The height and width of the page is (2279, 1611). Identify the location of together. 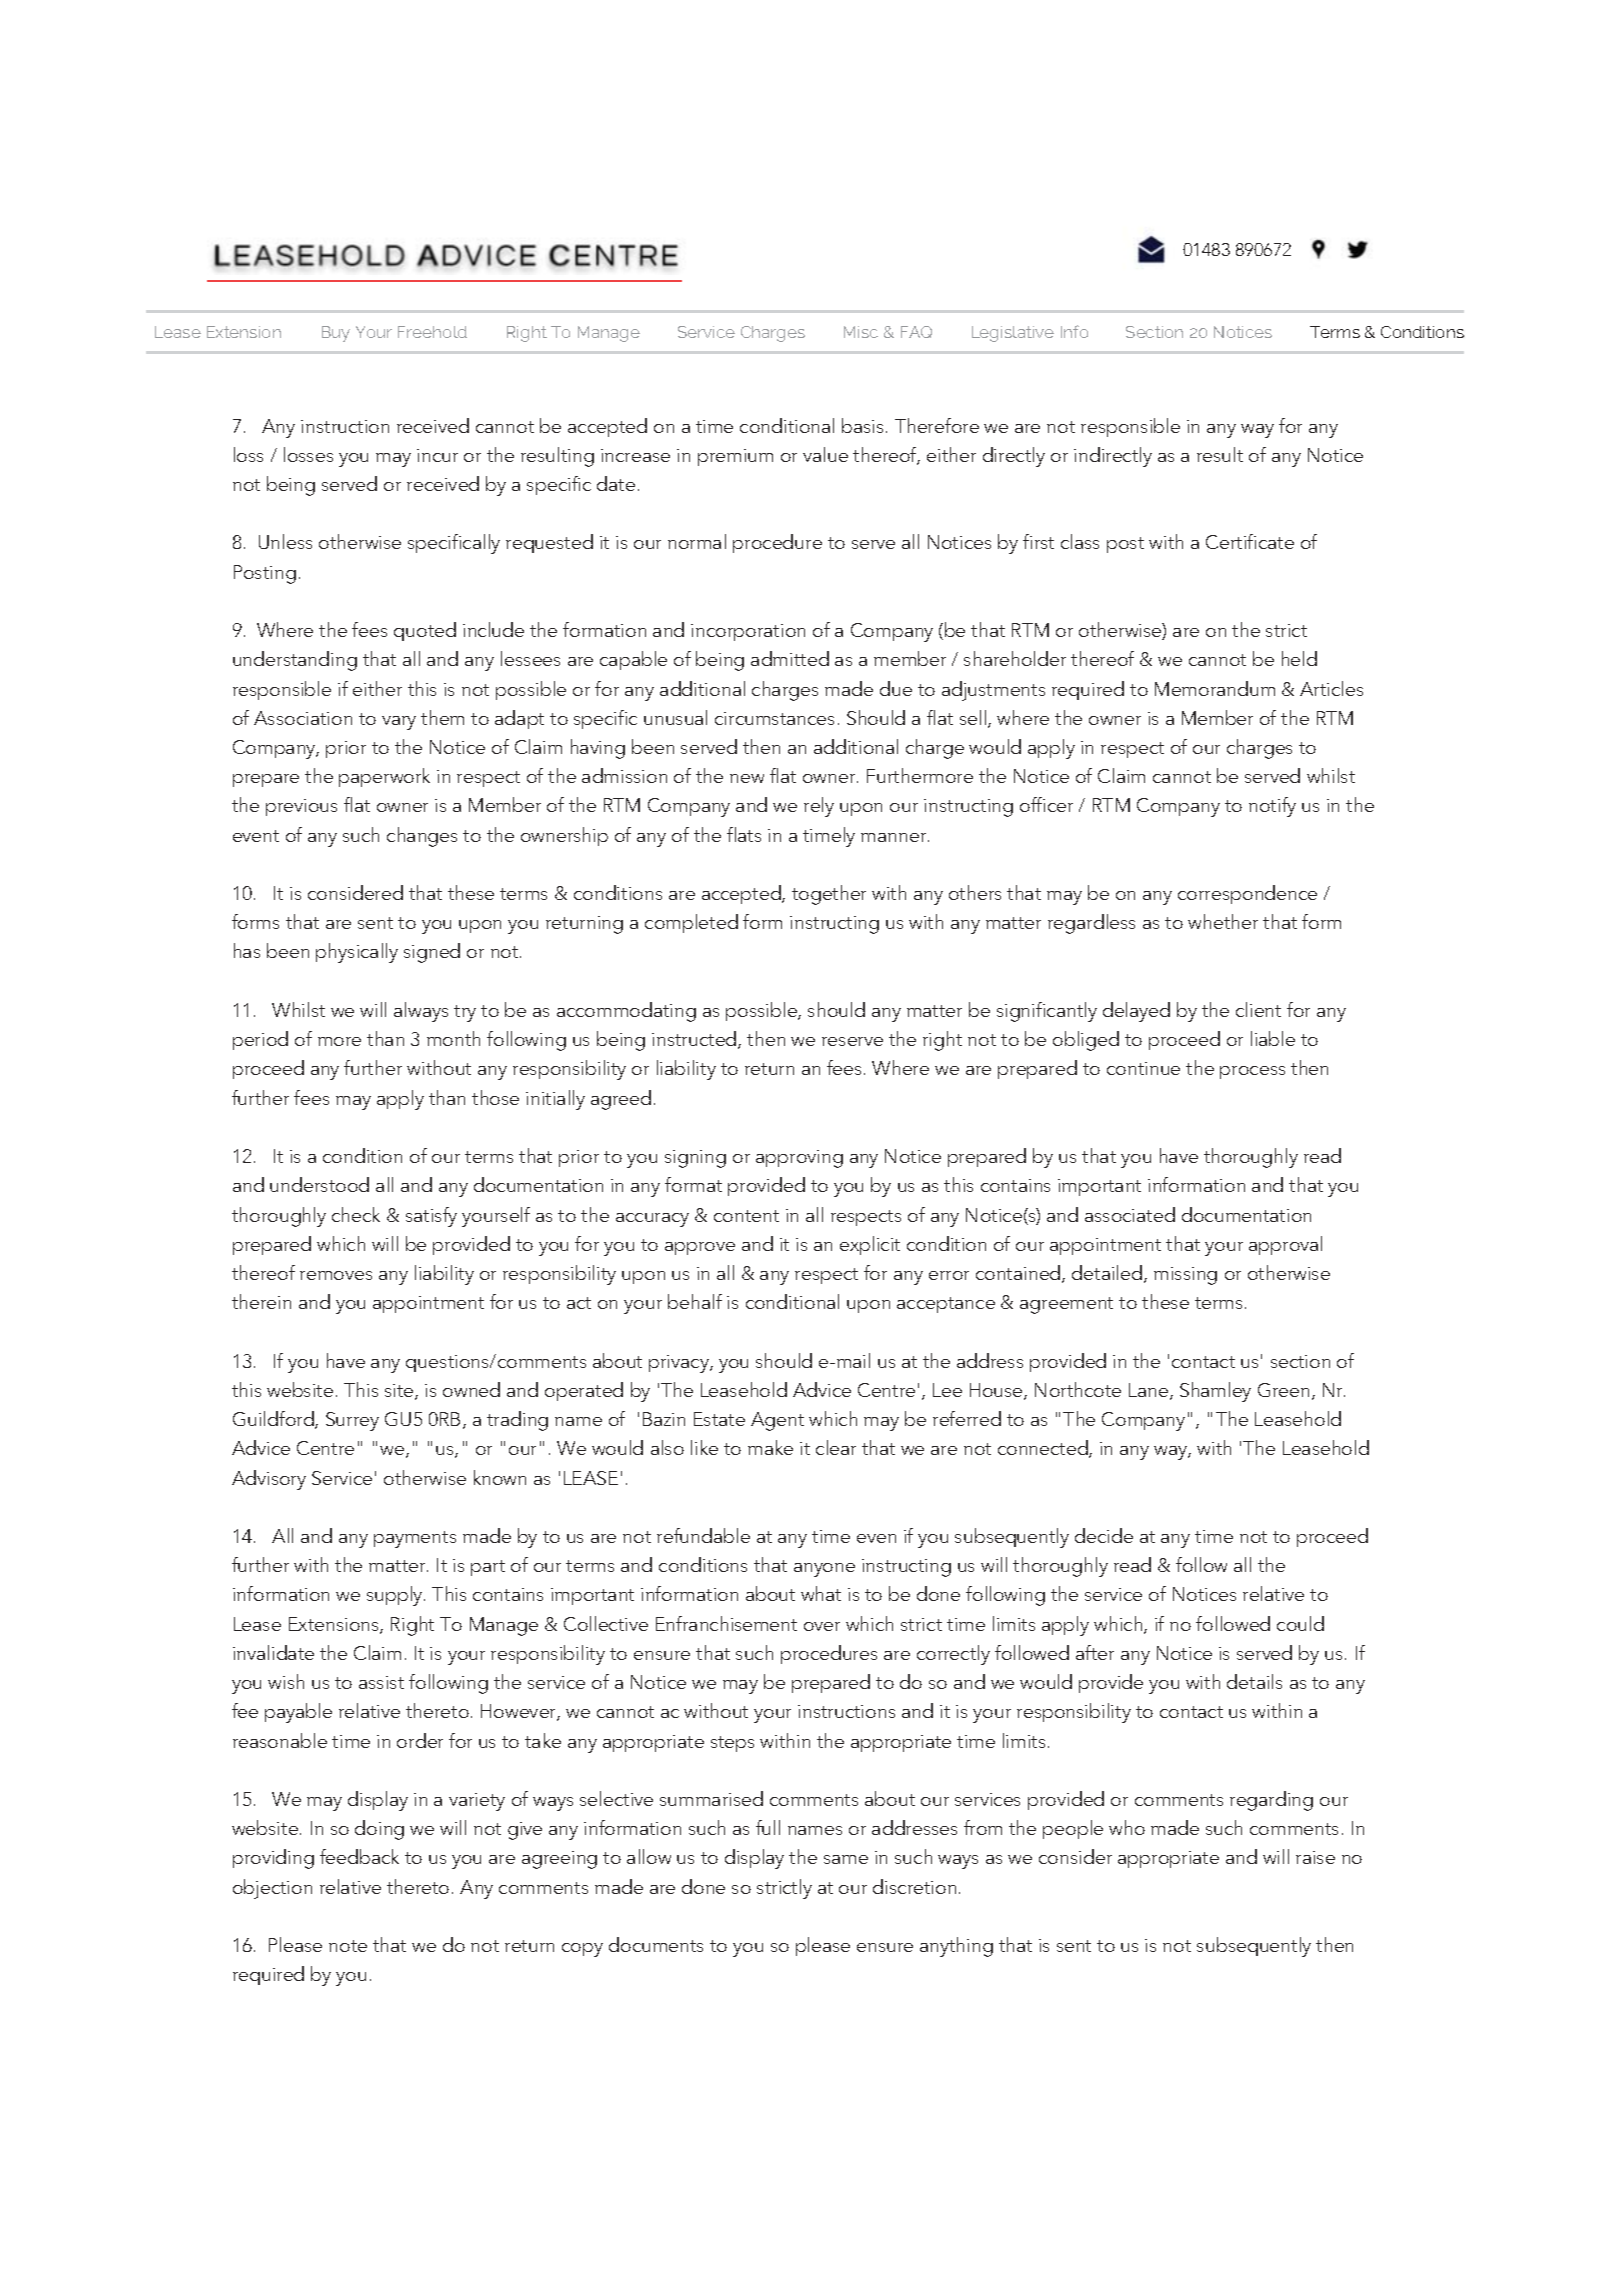
(829, 895).
